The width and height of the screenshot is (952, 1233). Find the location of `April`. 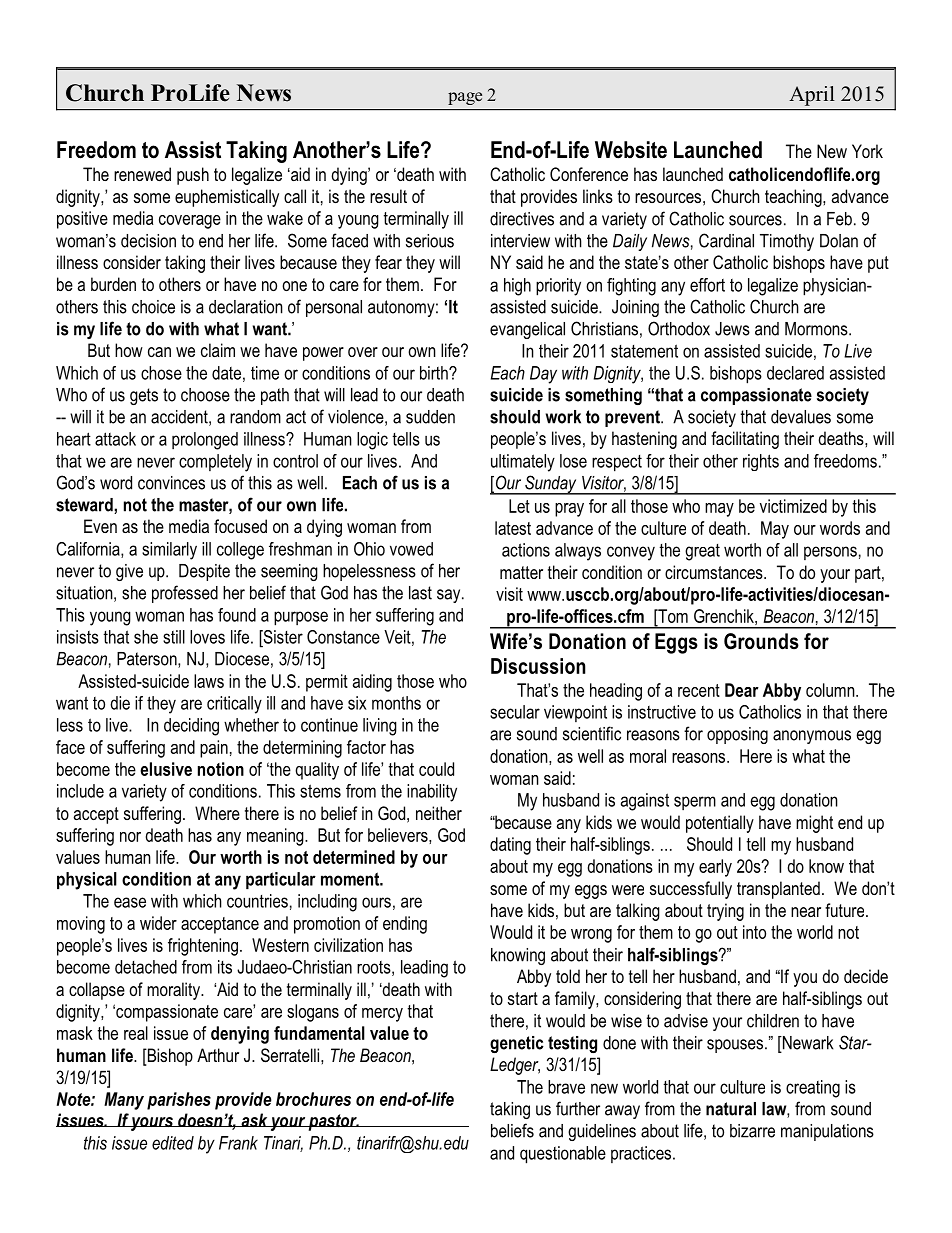

April is located at coordinates (812, 96).
